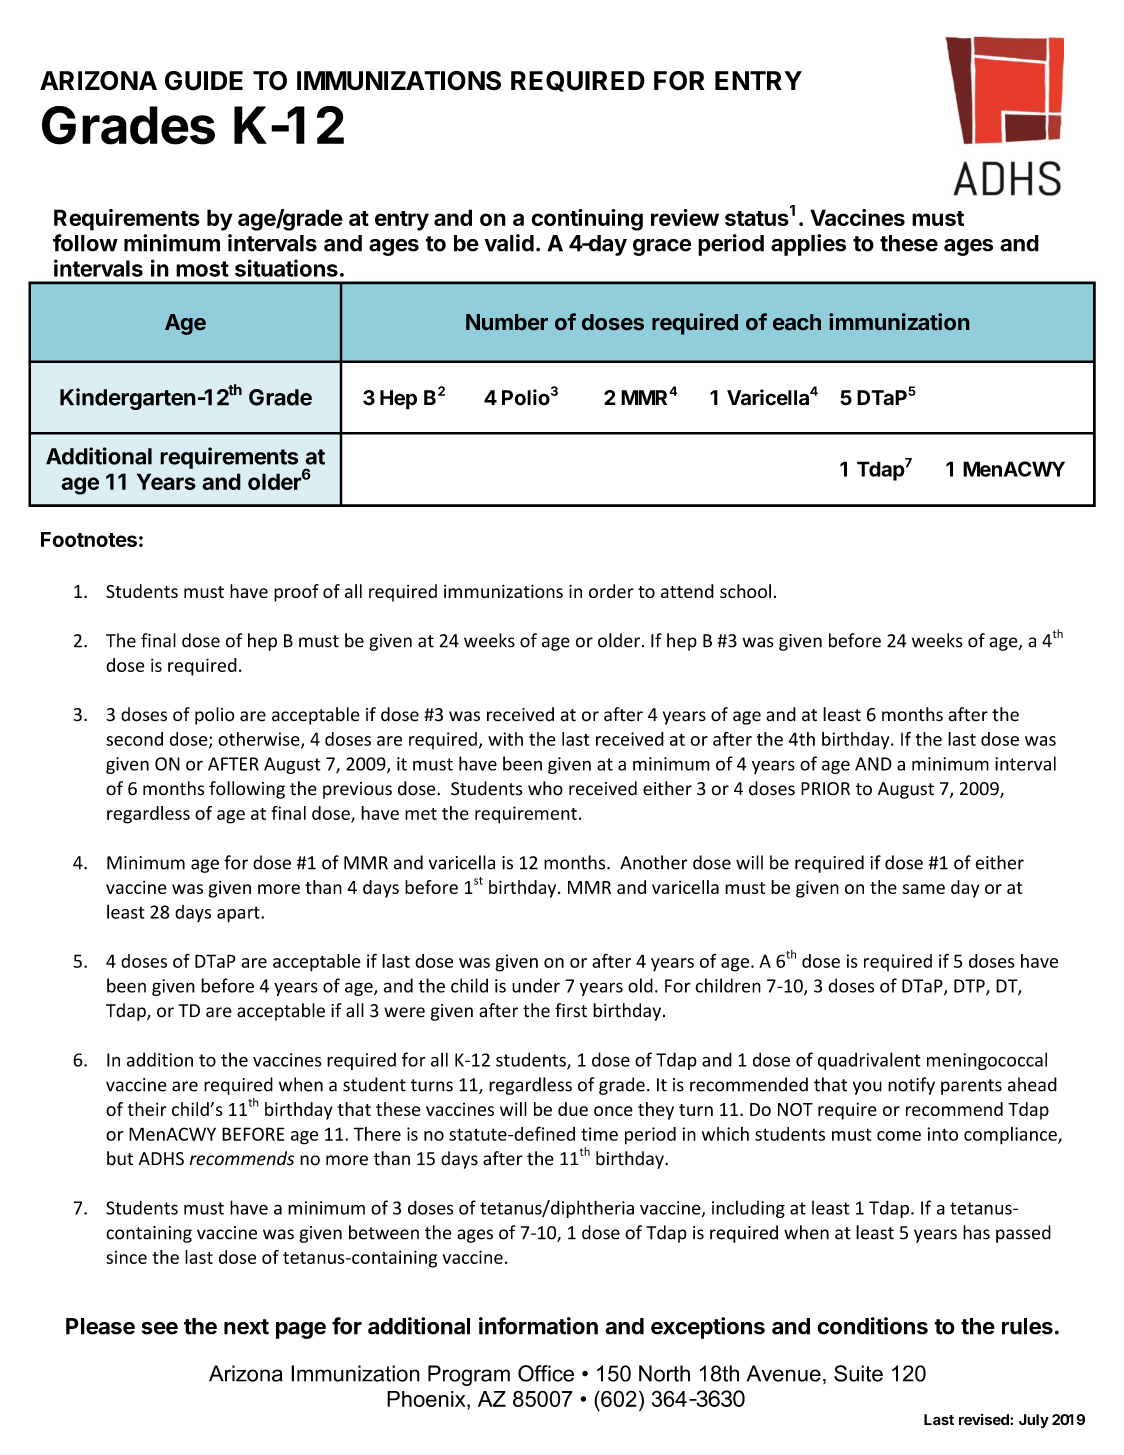 Image resolution: width=1124 pixels, height=1455 pixels. Describe the element at coordinates (545, 788) in the image. I see `who` at that location.
